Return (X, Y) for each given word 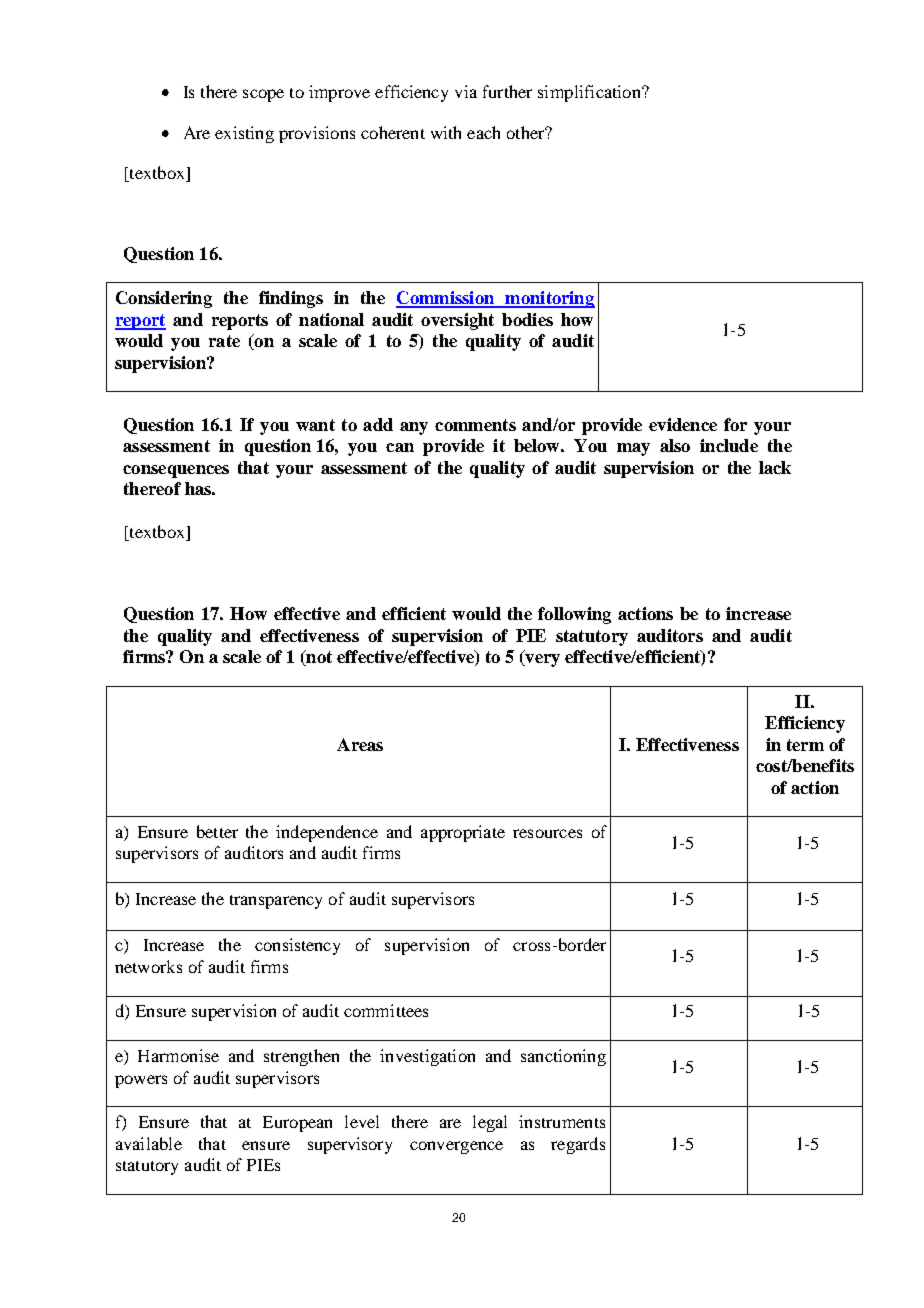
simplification (590, 93)
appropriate (463, 833)
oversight (457, 321)
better (217, 831)
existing (244, 134)
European (297, 1124)
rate (224, 341)
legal (490, 1123)
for (735, 424)
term (805, 745)
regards (578, 1145)
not (318, 658)
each (483, 132)
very (541, 660)
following (574, 615)
